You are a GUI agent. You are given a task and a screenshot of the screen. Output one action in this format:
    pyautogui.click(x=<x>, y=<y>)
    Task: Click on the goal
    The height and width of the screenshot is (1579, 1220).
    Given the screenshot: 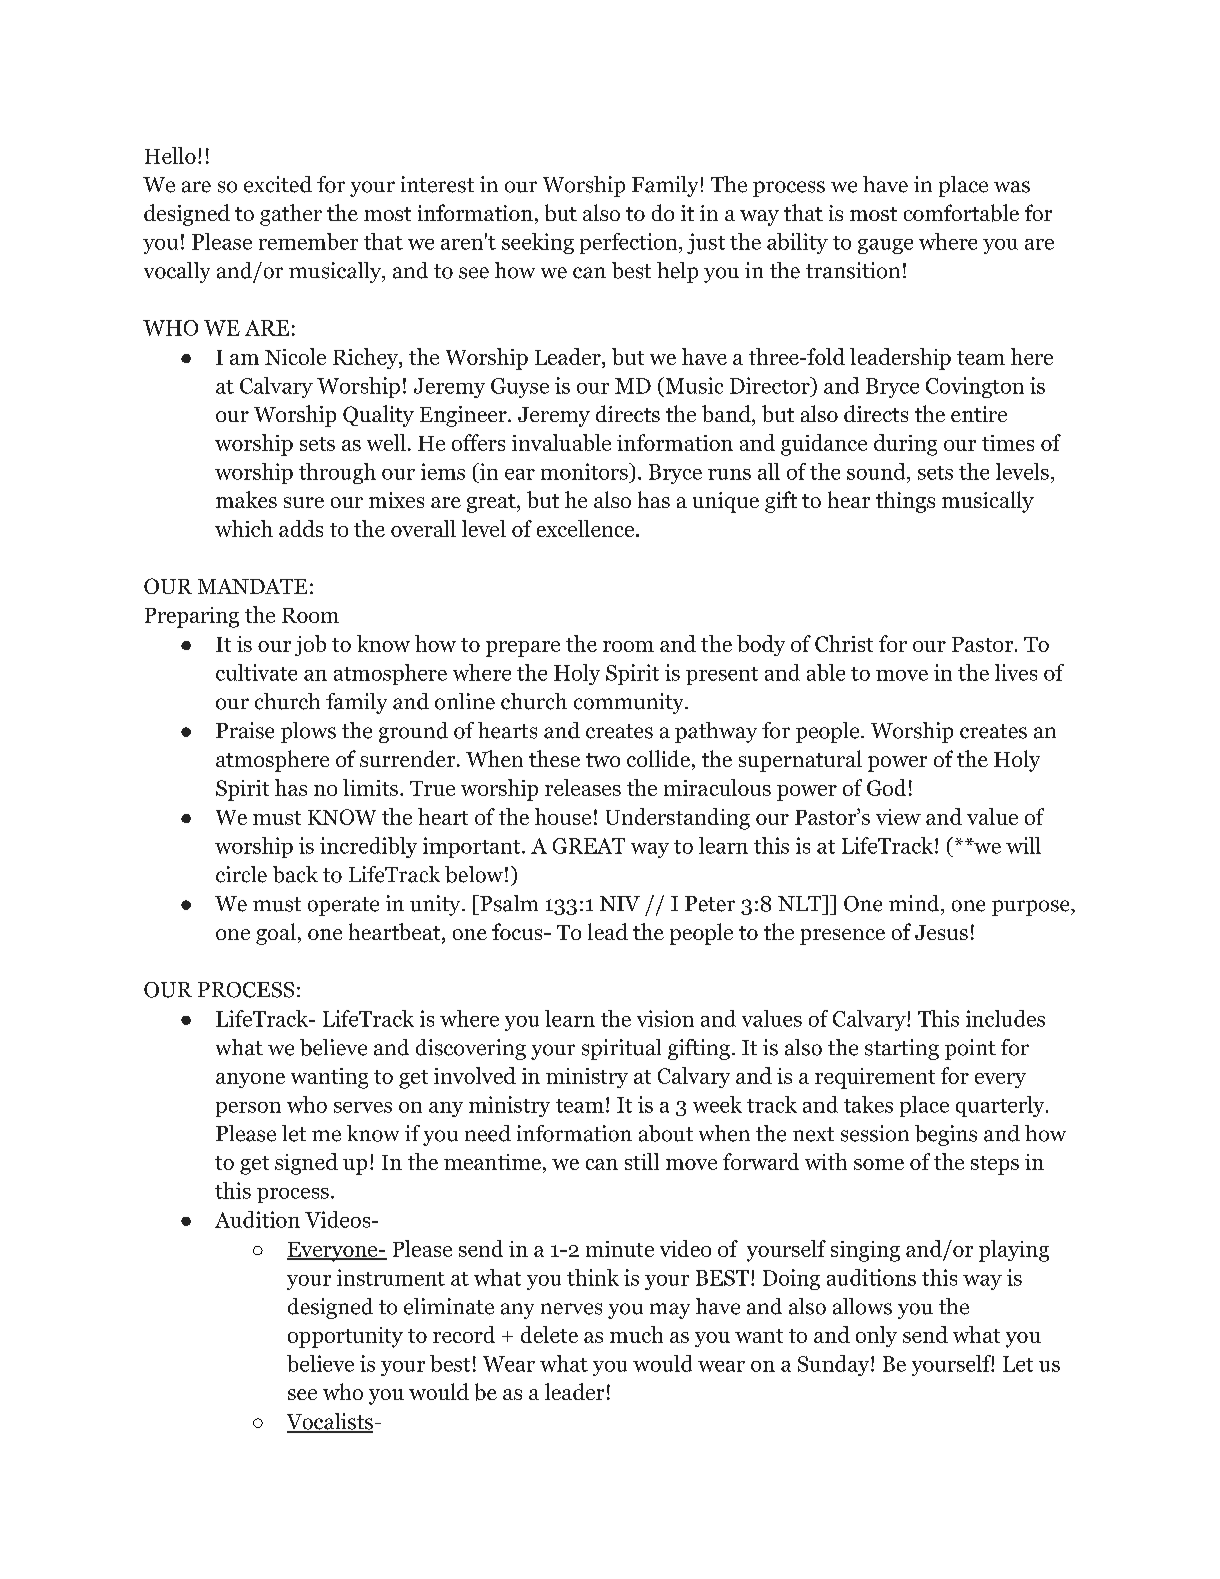 What is the action you would take?
    pyautogui.click(x=276, y=934)
